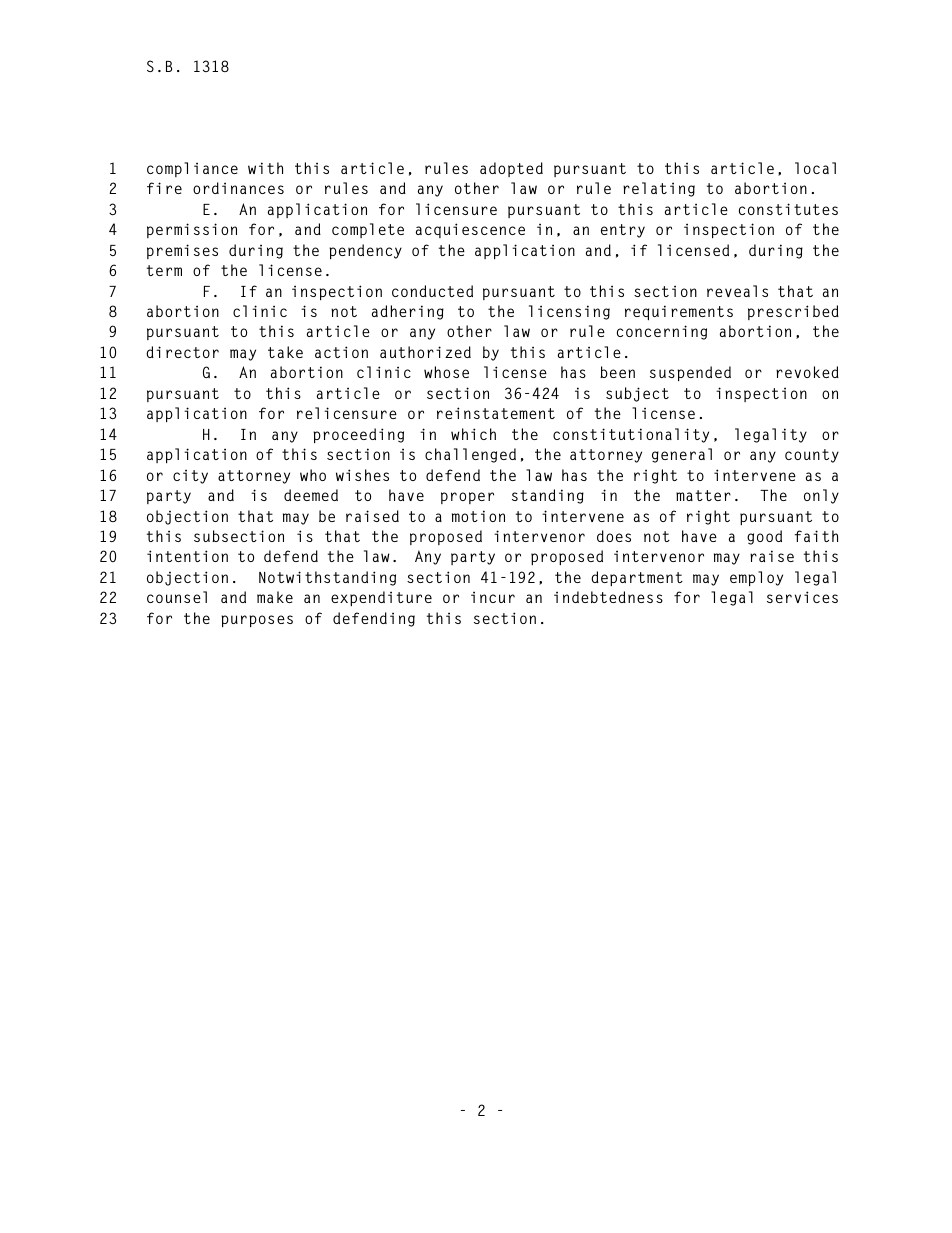 The width and height of the screenshot is (952, 1233). Describe the element at coordinates (703, 495) in the screenshot. I see `matter` at that location.
